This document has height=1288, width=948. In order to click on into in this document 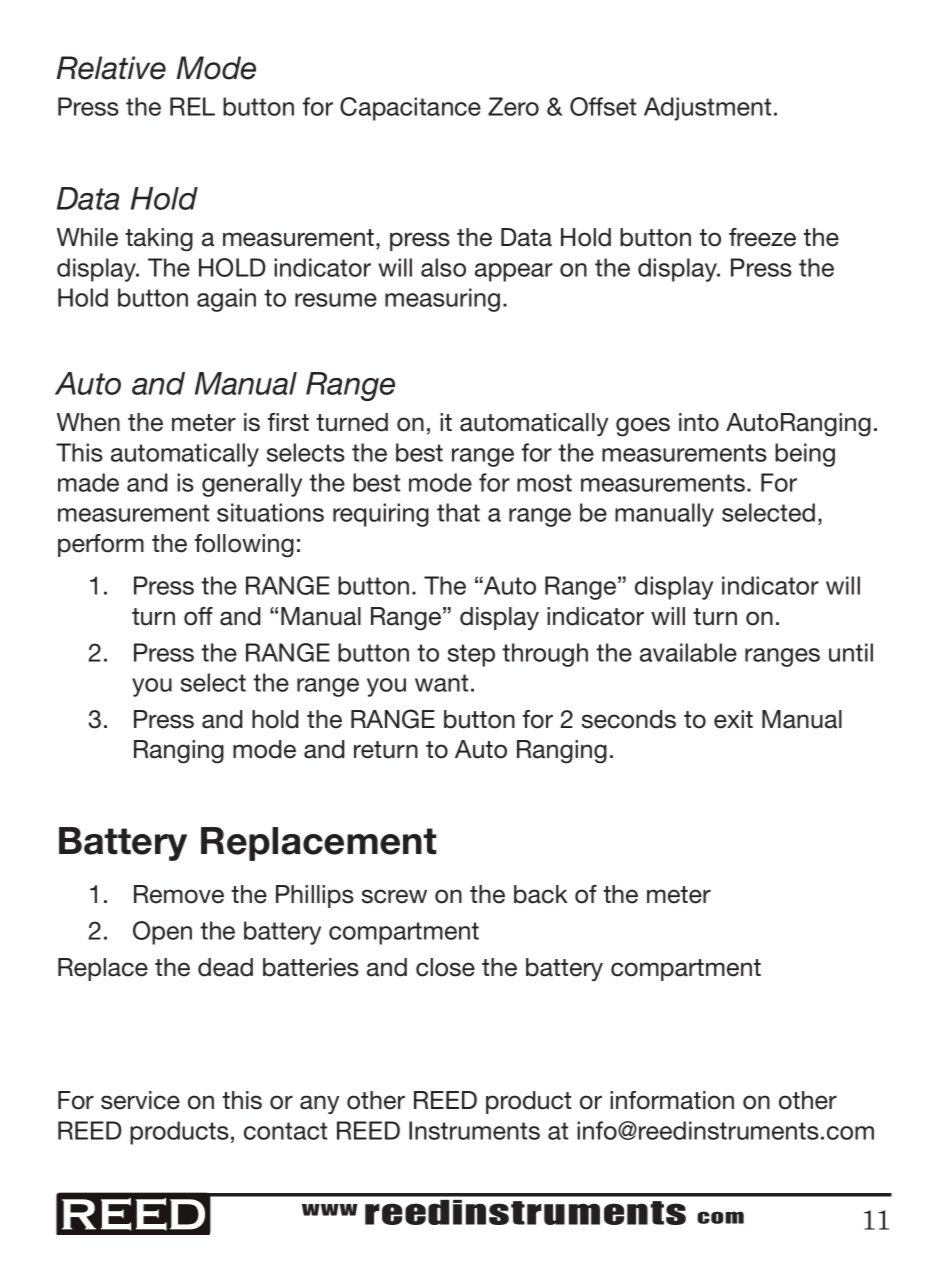, I will do `click(699, 422)`.
